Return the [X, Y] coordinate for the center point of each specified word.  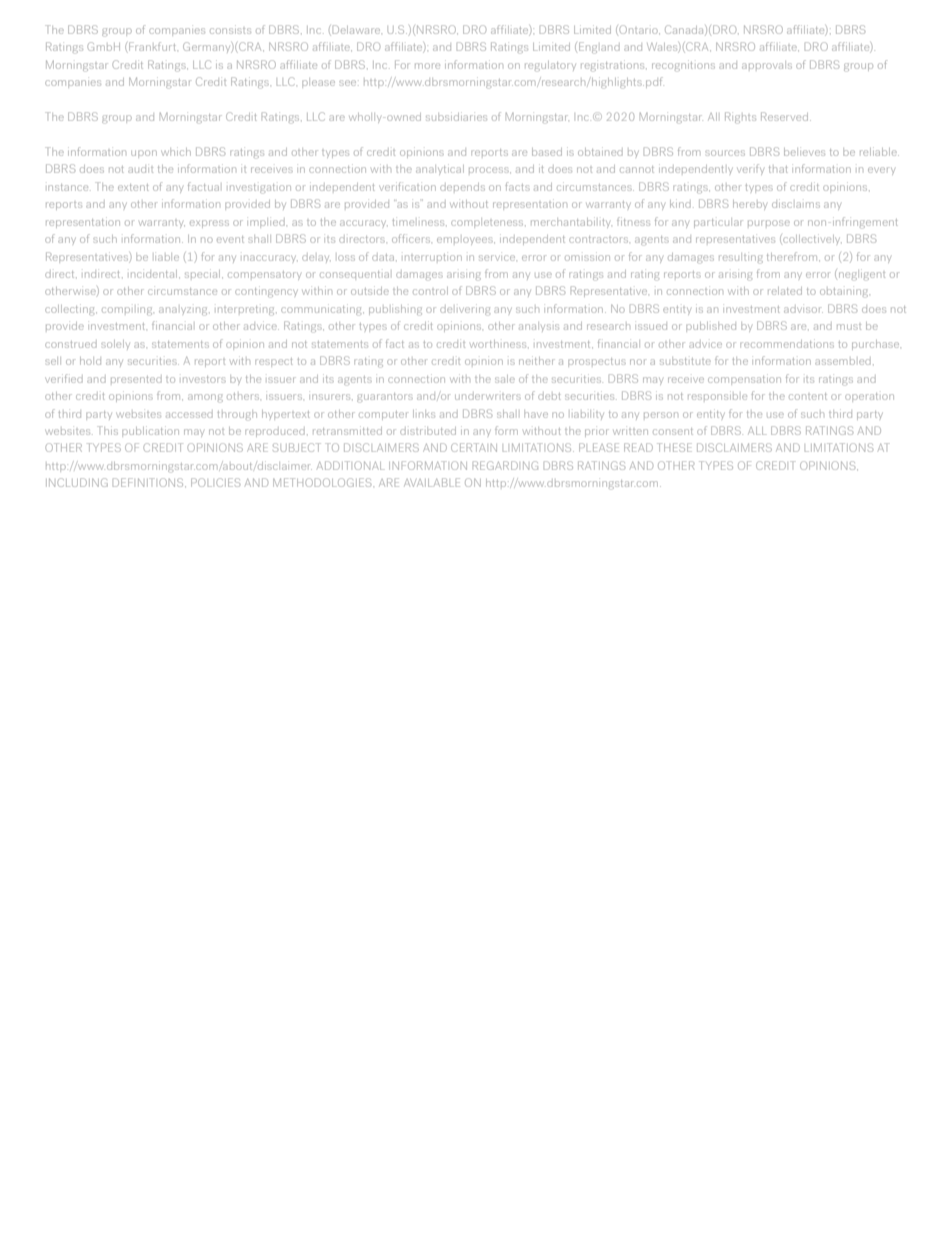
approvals [767, 66]
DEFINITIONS [149, 482]
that [778, 169]
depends [462, 187]
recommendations [787, 344]
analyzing [184, 311]
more [427, 66]
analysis [539, 328]
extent [133, 187]
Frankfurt [153, 46]
